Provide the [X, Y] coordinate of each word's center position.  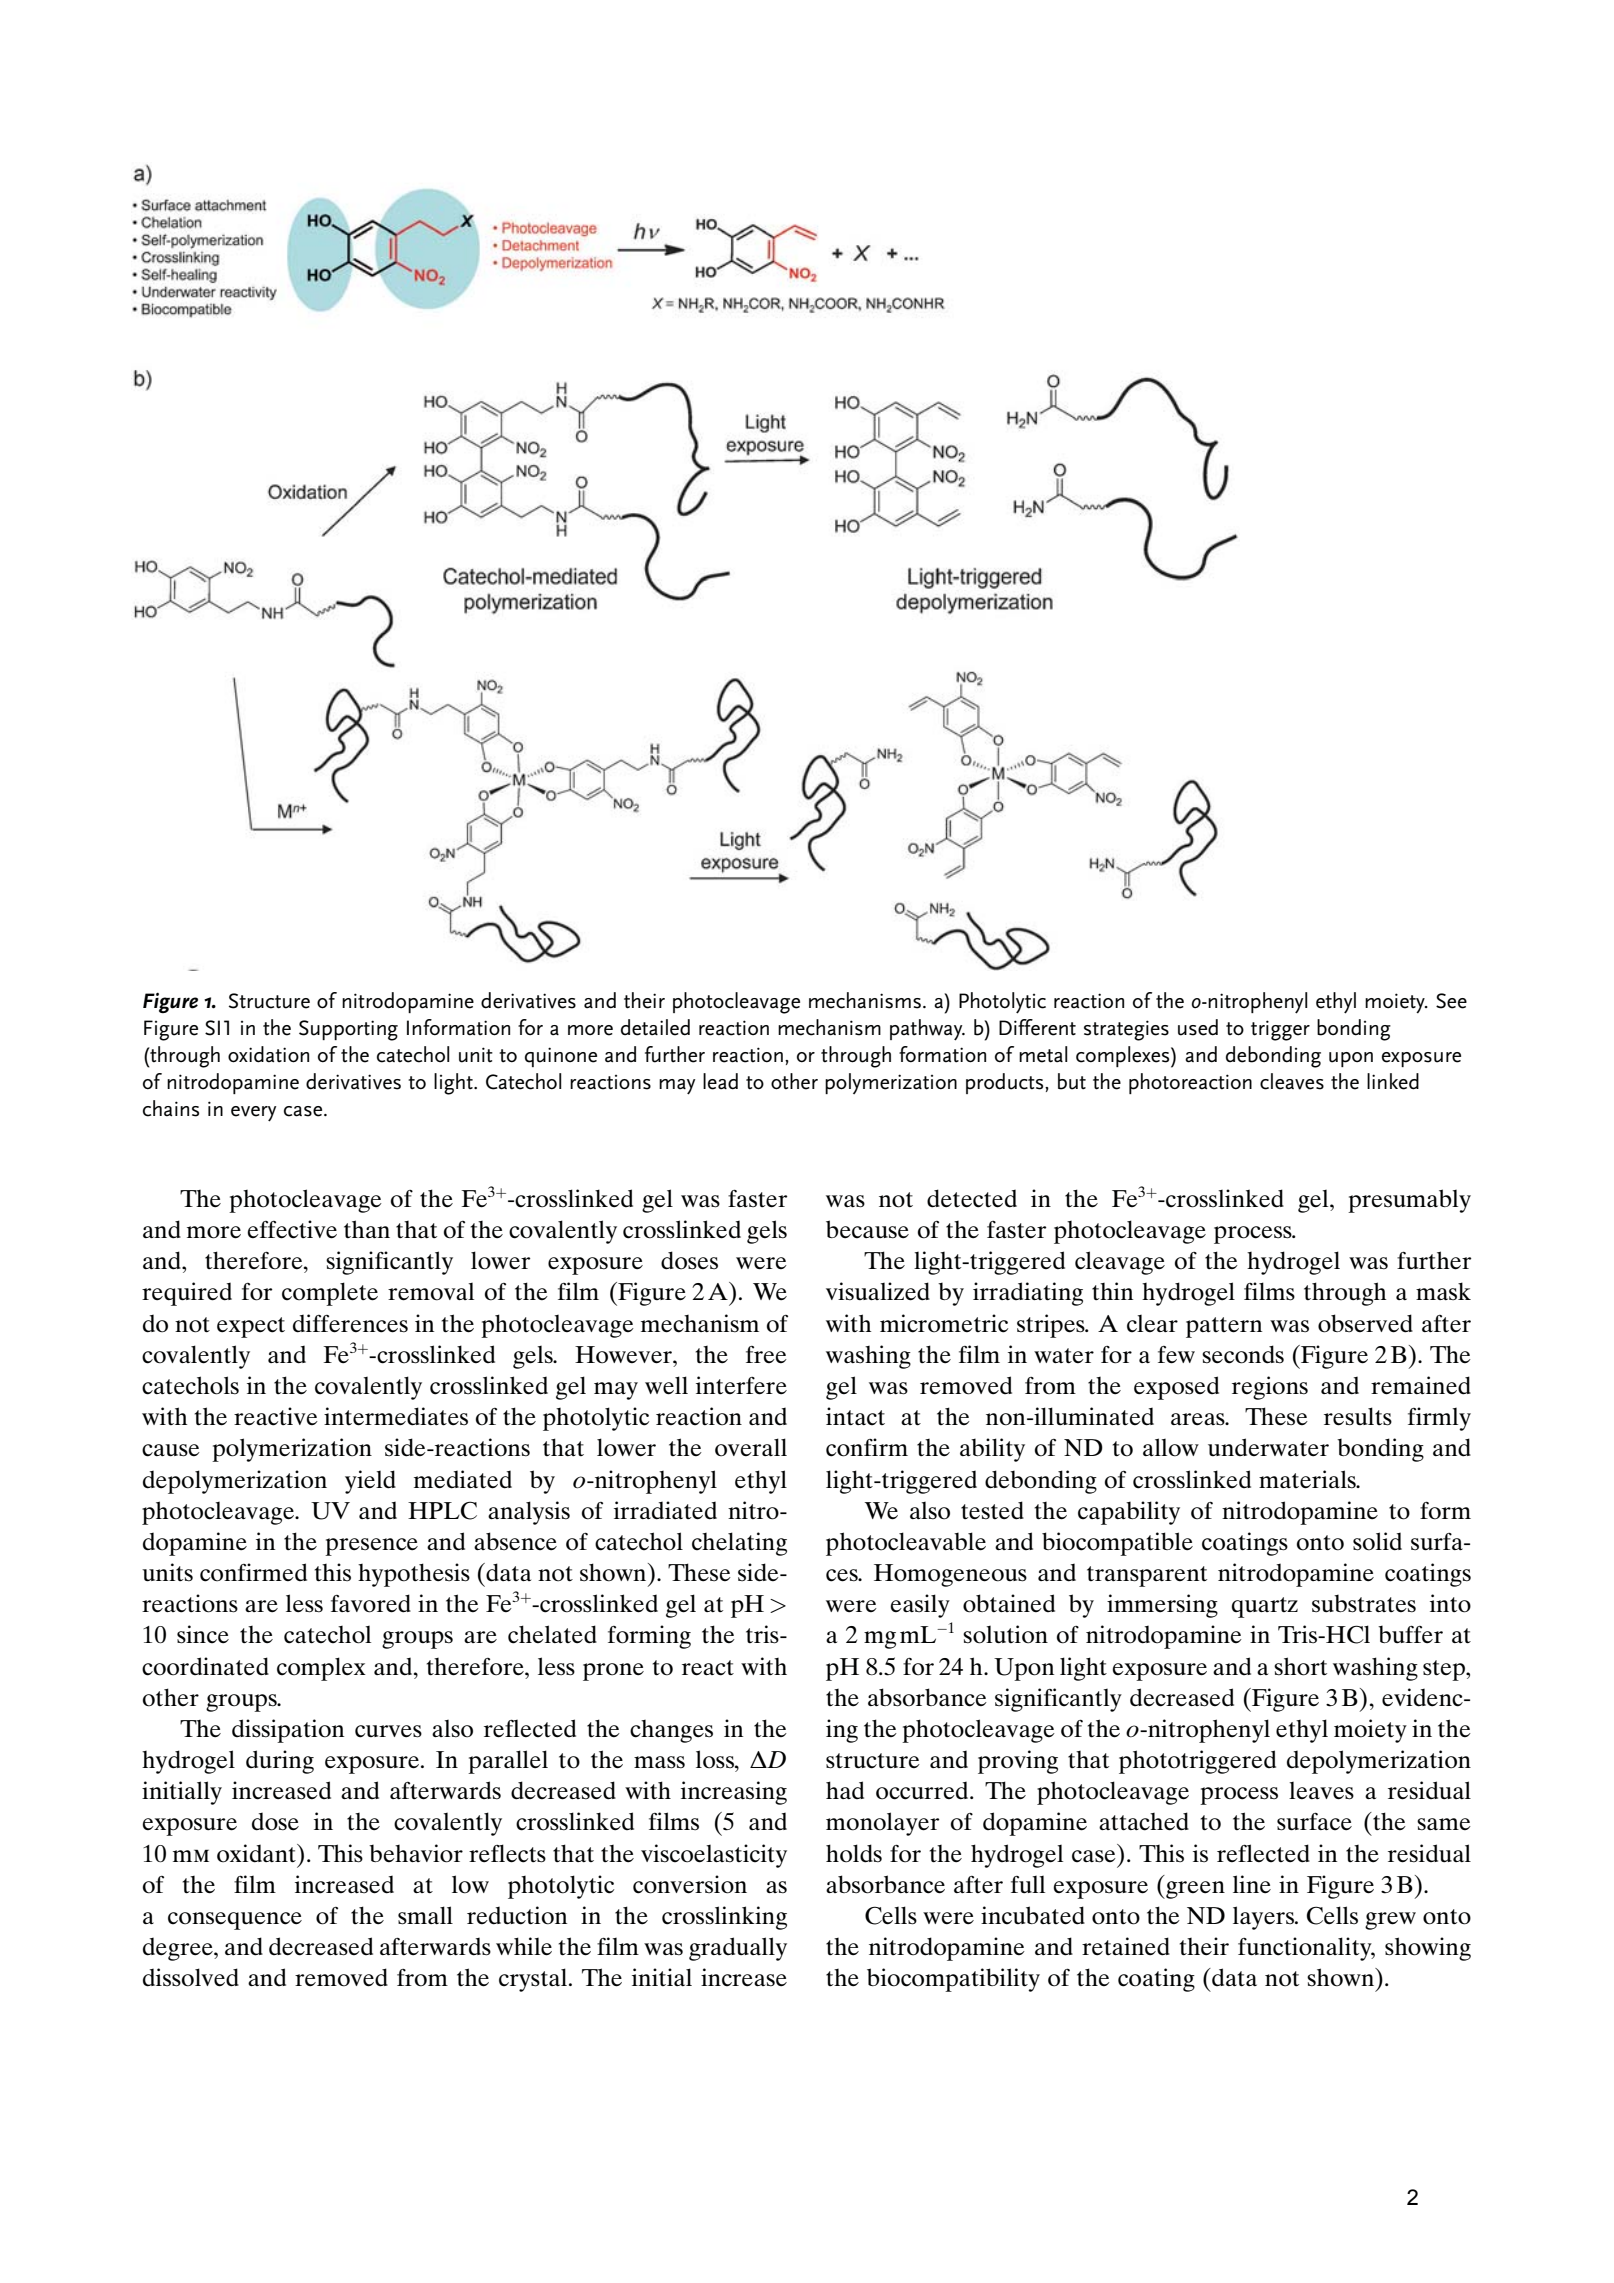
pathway [927, 1030]
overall [751, 1447]
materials [1308, 1479]
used [1198, 1027]
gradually [738, 1949]
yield [370, 1482]
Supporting [348, 1030]
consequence [235, 1921]
